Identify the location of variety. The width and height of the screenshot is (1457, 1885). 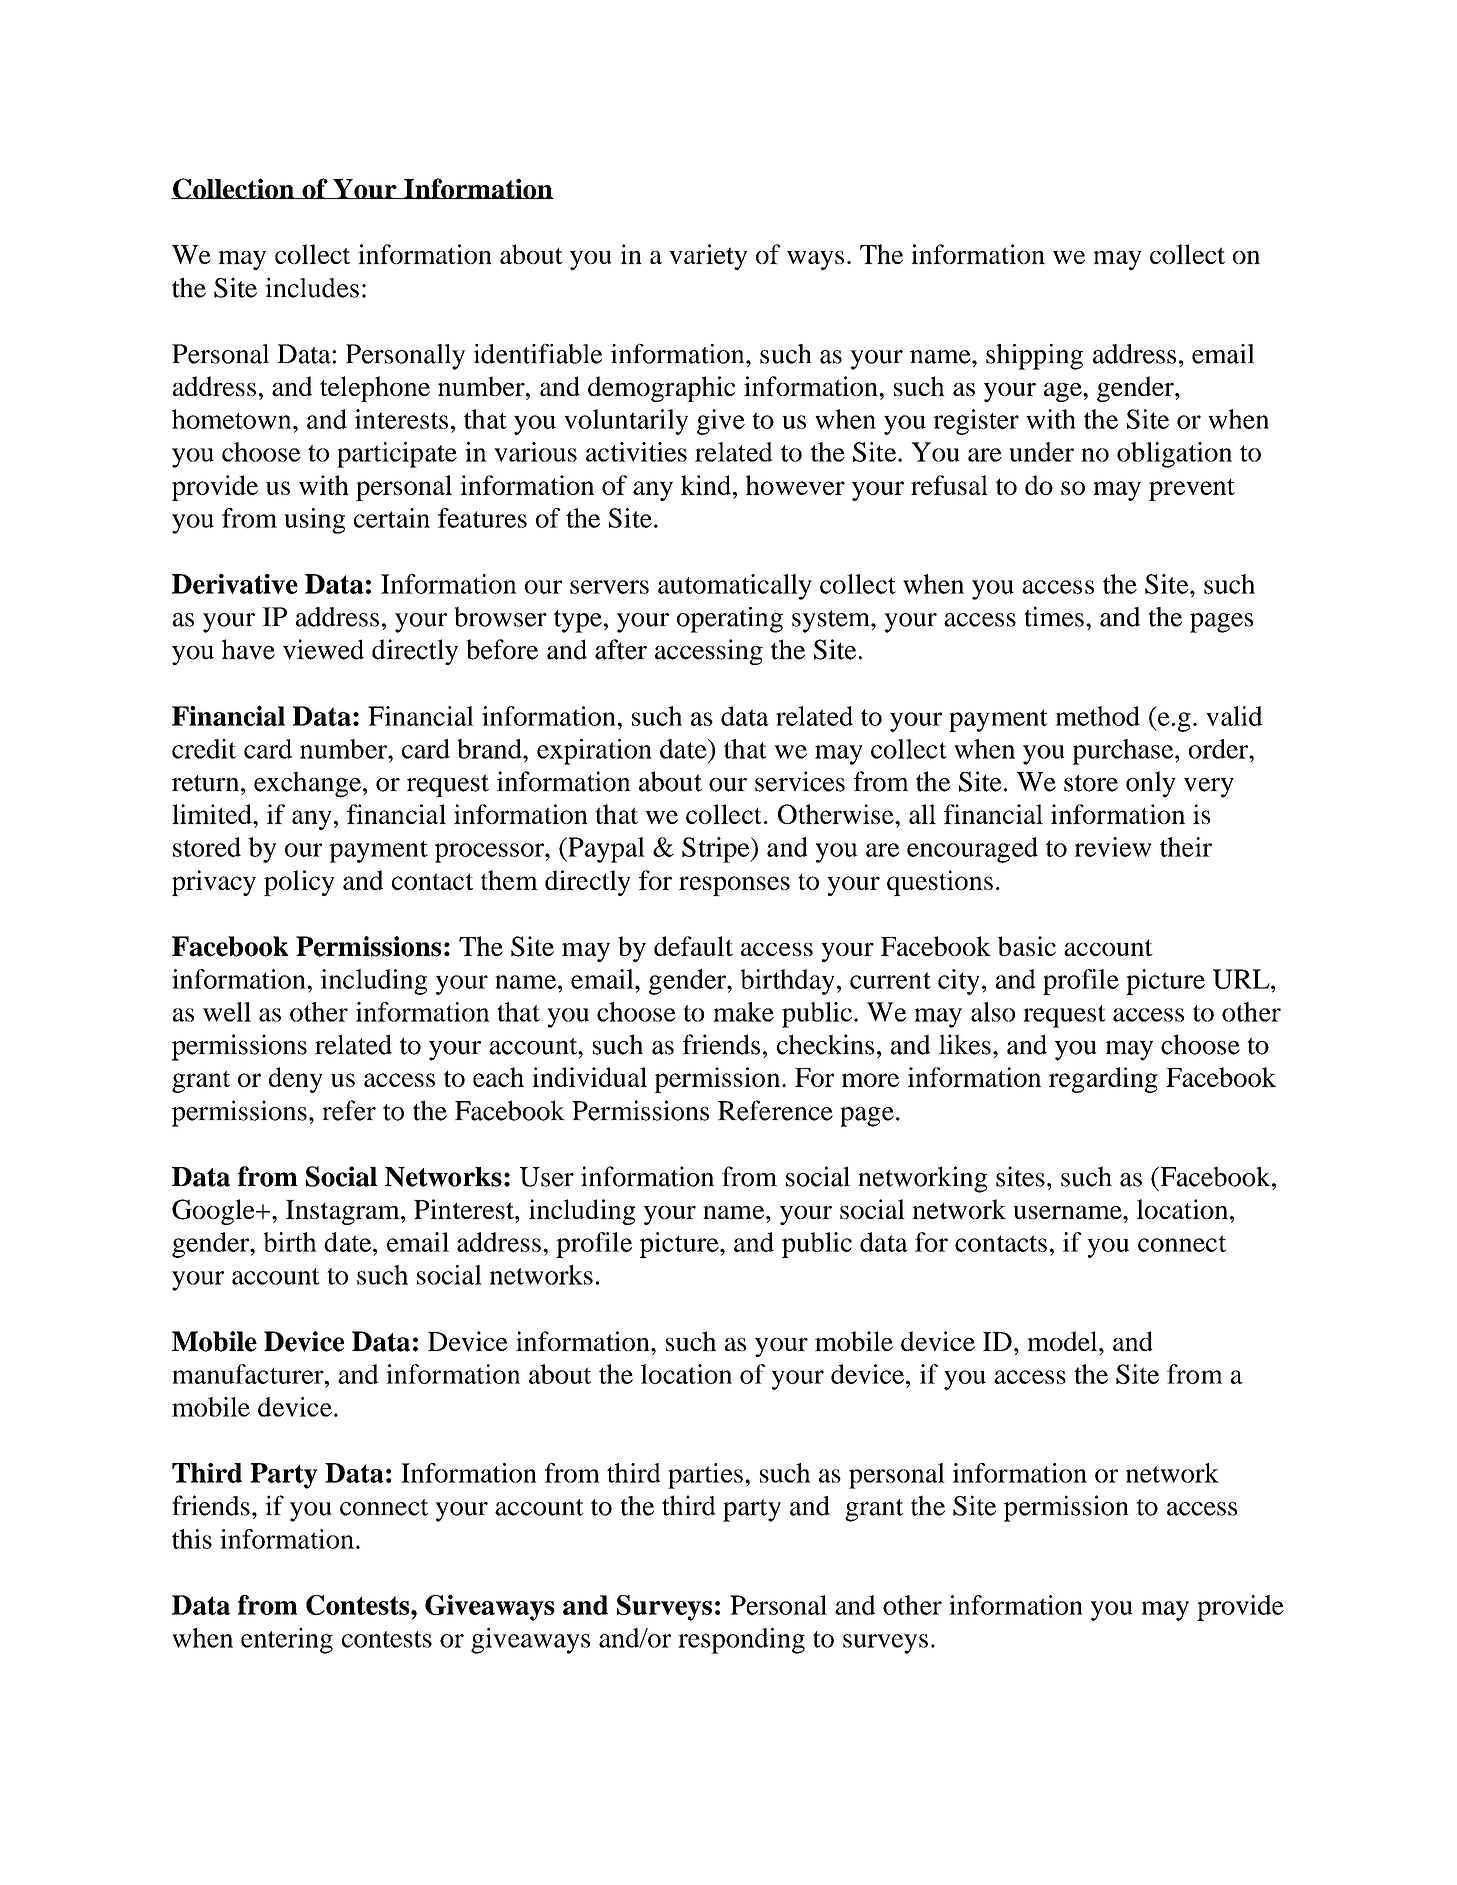
(708, 257).
